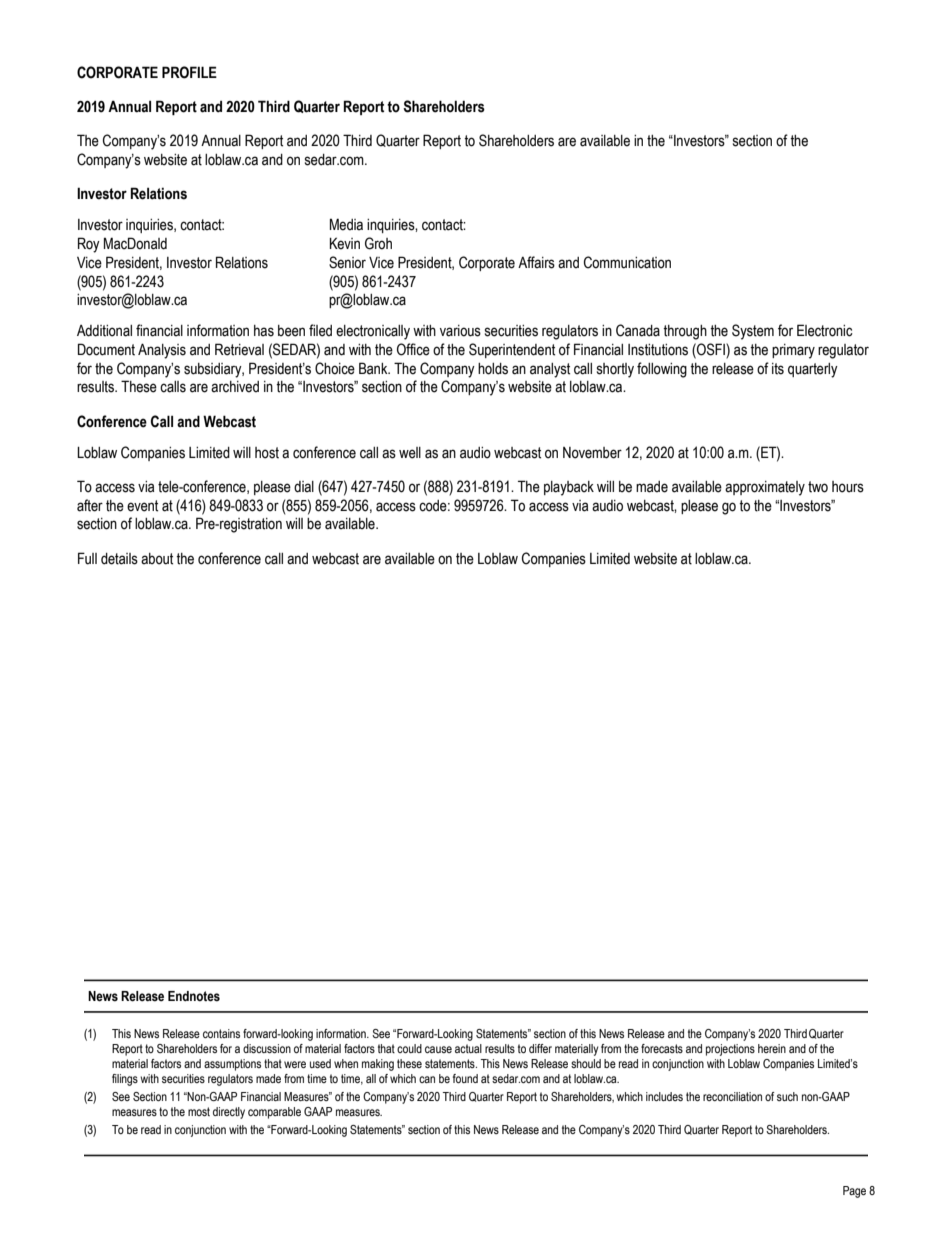 The width and height of the page is (952, 1233). I want to click on playback, so click(569, 488).
